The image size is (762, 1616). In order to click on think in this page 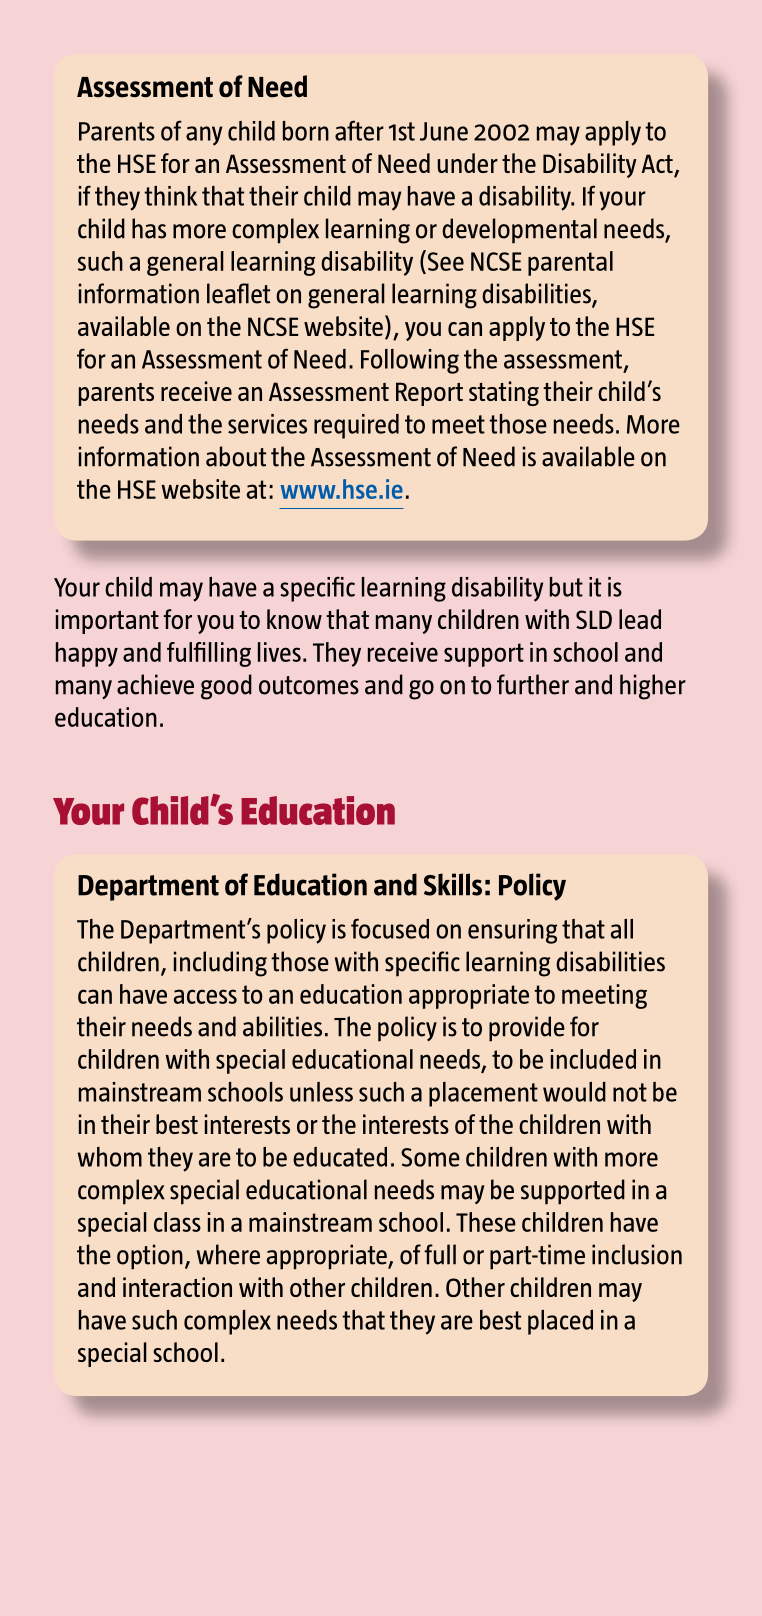, I will do `click(170, 196)`.
